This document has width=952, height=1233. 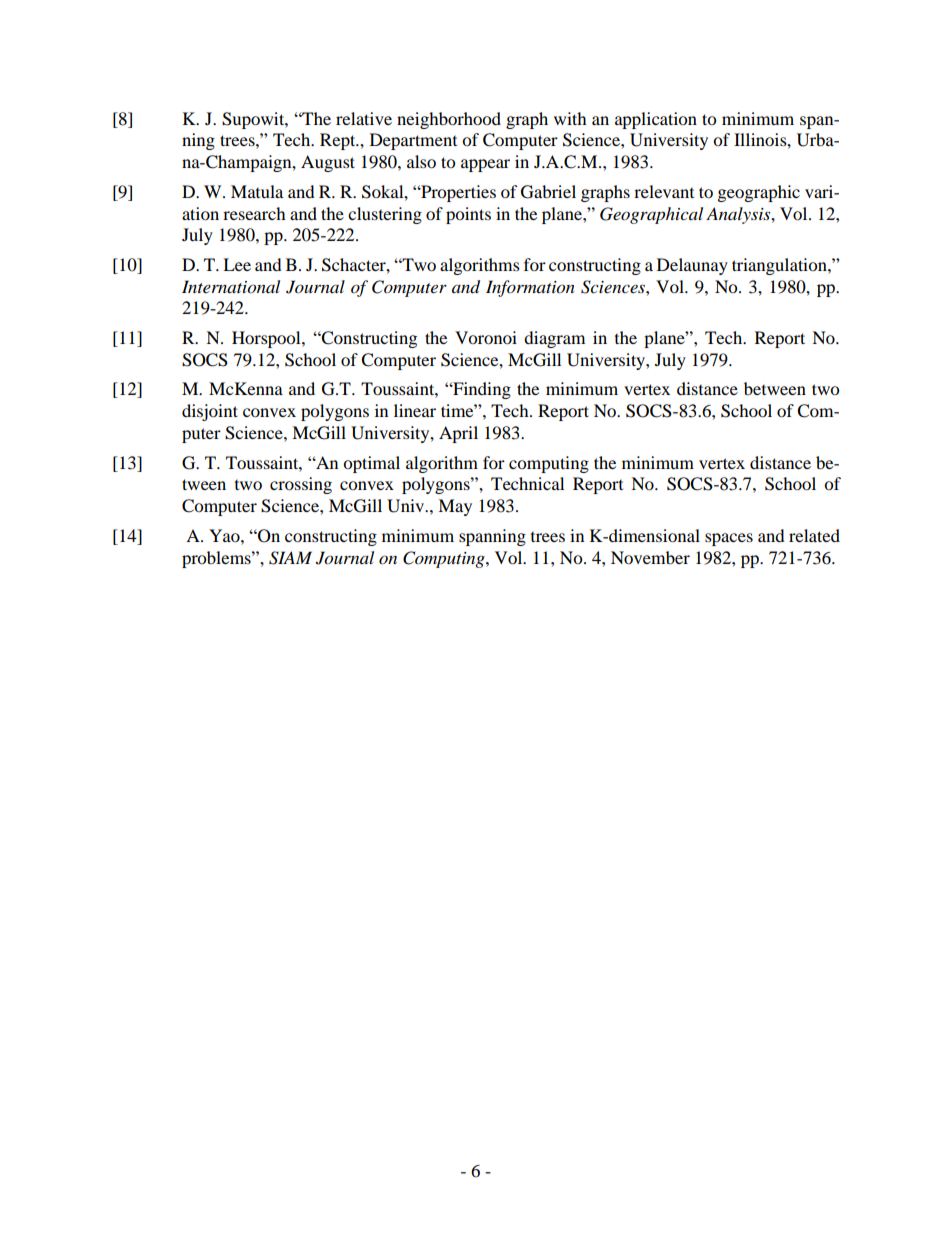 What do you see at coordinates (664, 191) in the document?
I see `relevant` at bounding box center [664, 191].
